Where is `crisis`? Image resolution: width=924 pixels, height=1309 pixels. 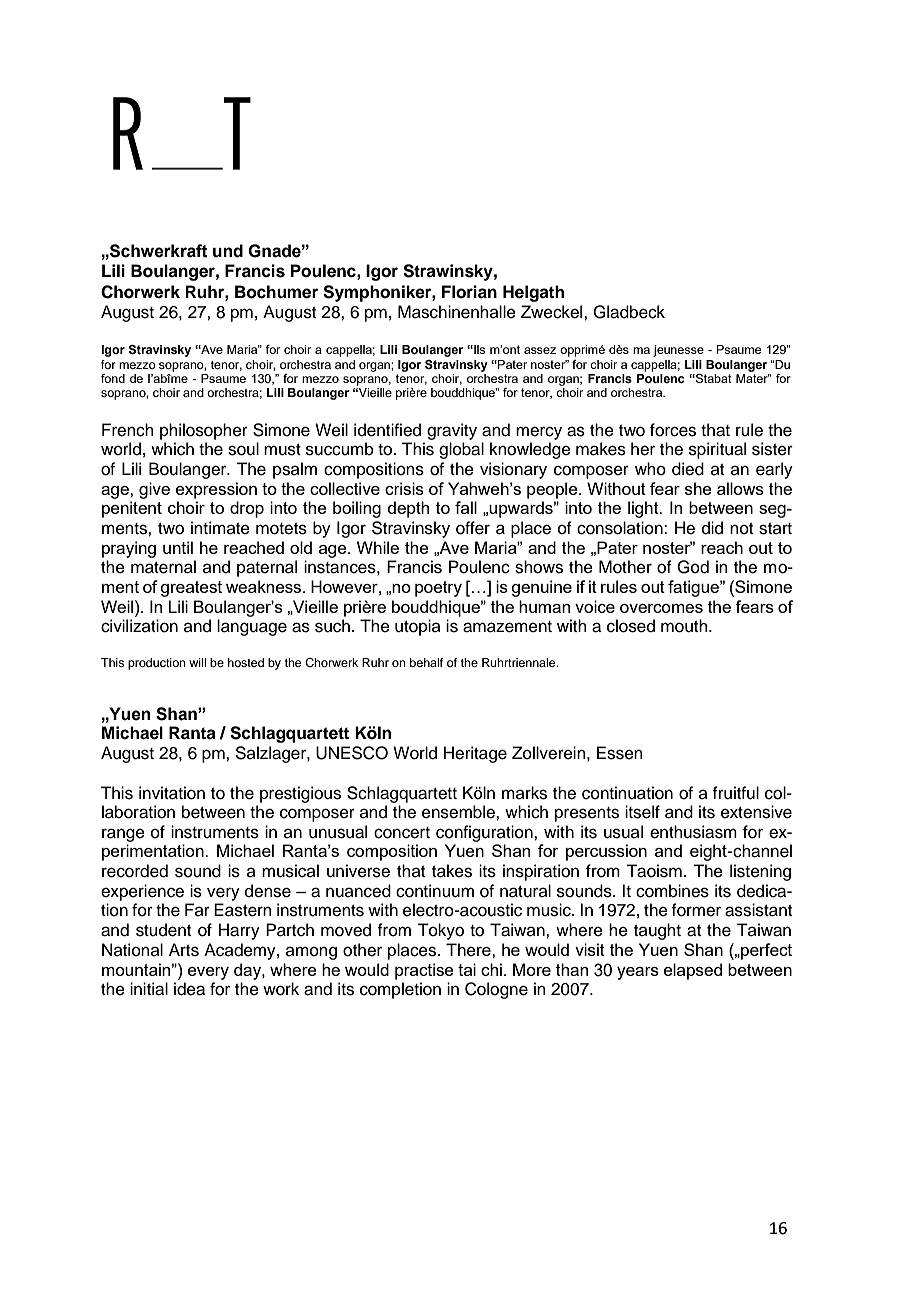
crisis is located at coordinates (404, 488).
